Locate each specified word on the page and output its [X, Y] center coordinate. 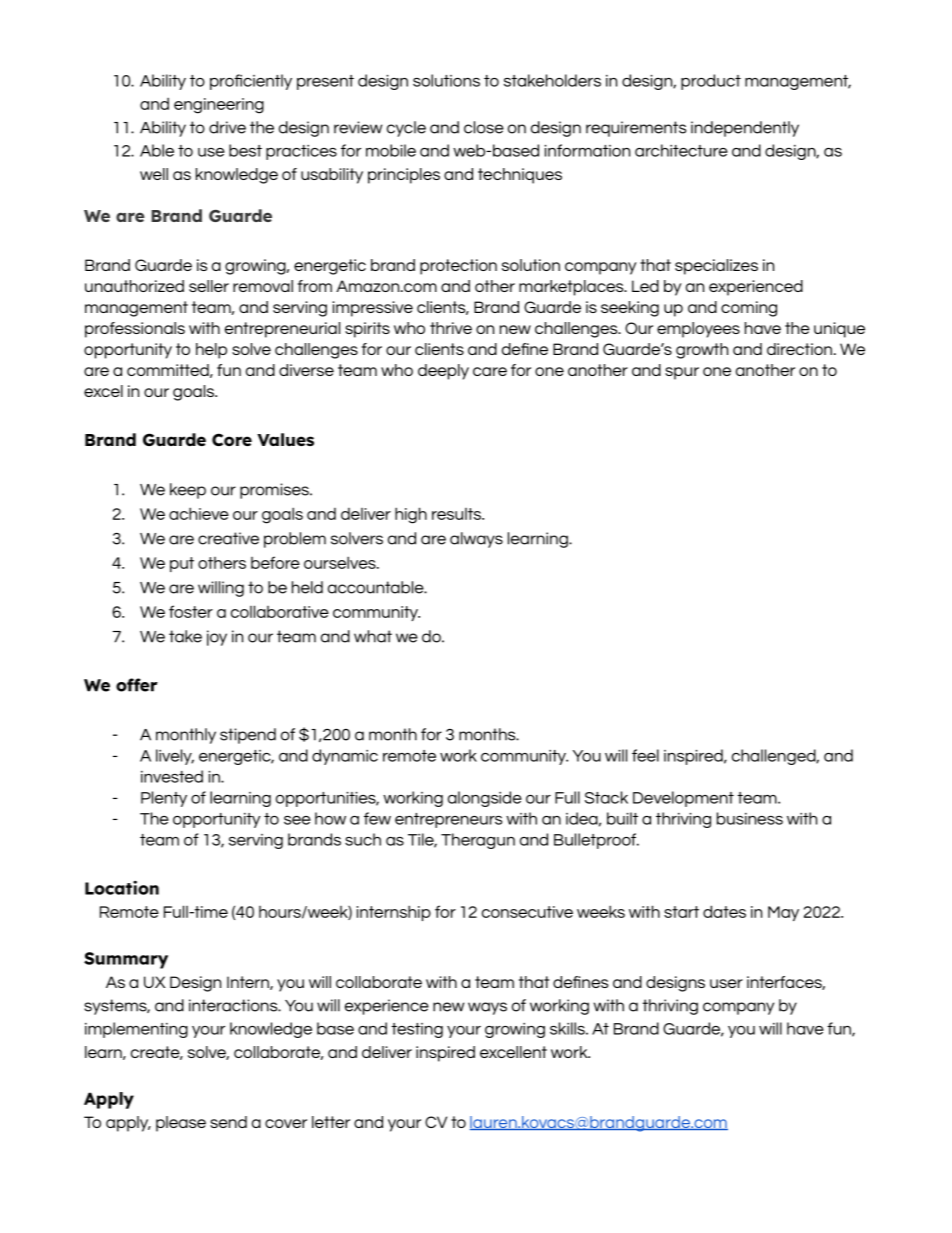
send [228, 1122]
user [726, 983]
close [484, 127]
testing [417, 1030]
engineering [219, 106]
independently [745, 129]
